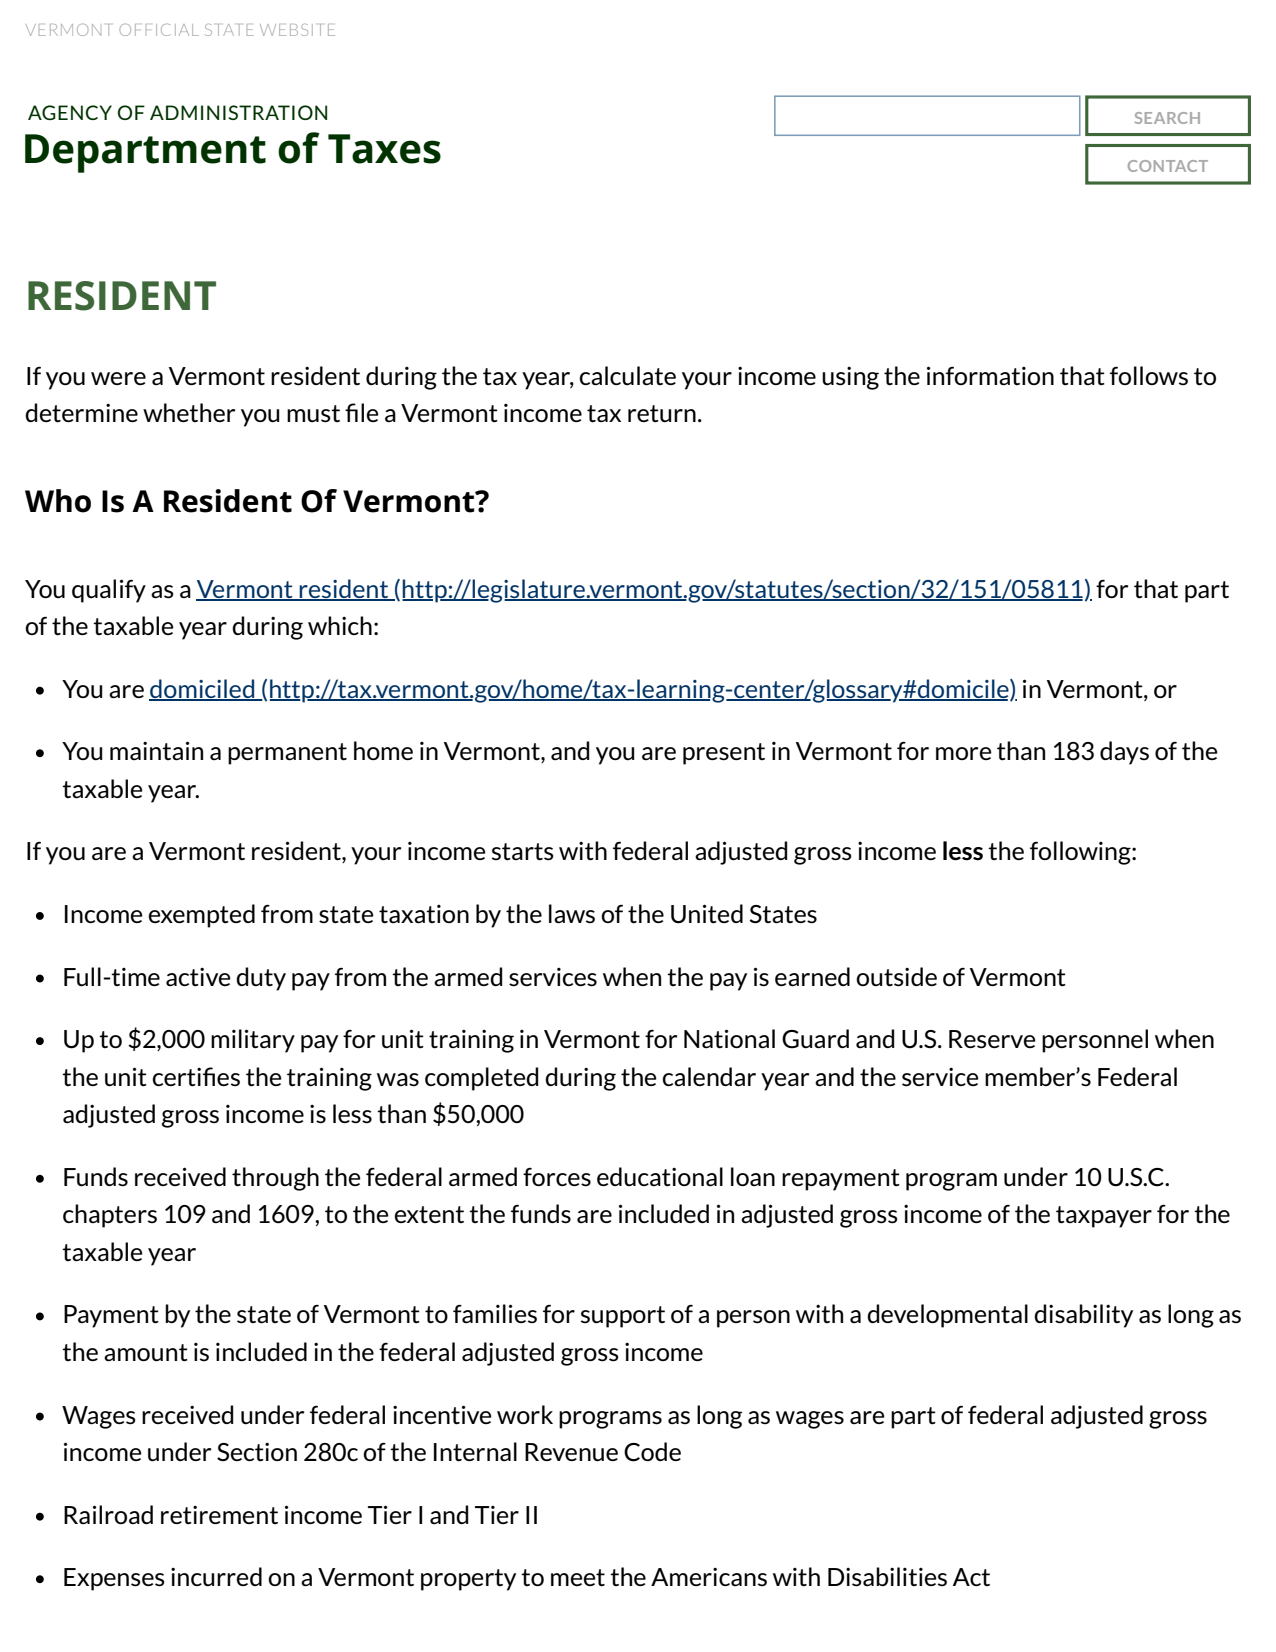 Image resolution: width=1276 pixels, height=1652 pixels. What do you see at coordinates (729, 1039) in the screenshot?
I see `National` at bounding box center [729, 1039].
